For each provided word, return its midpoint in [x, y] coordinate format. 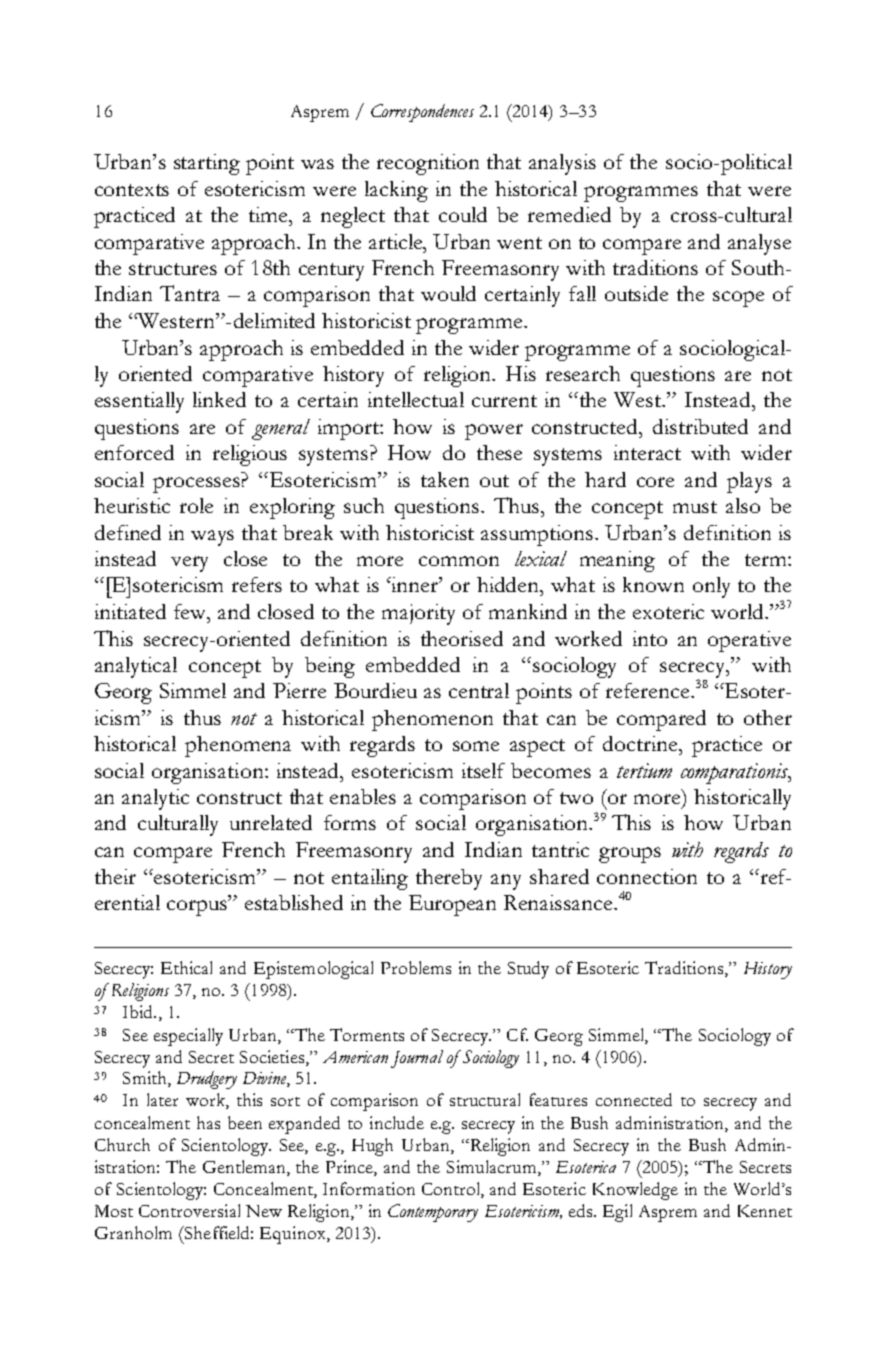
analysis [562, 164]
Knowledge [635, 1191]
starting [207, 164]
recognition [428, 164]
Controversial [189, 1210]
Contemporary [433, 1213]
